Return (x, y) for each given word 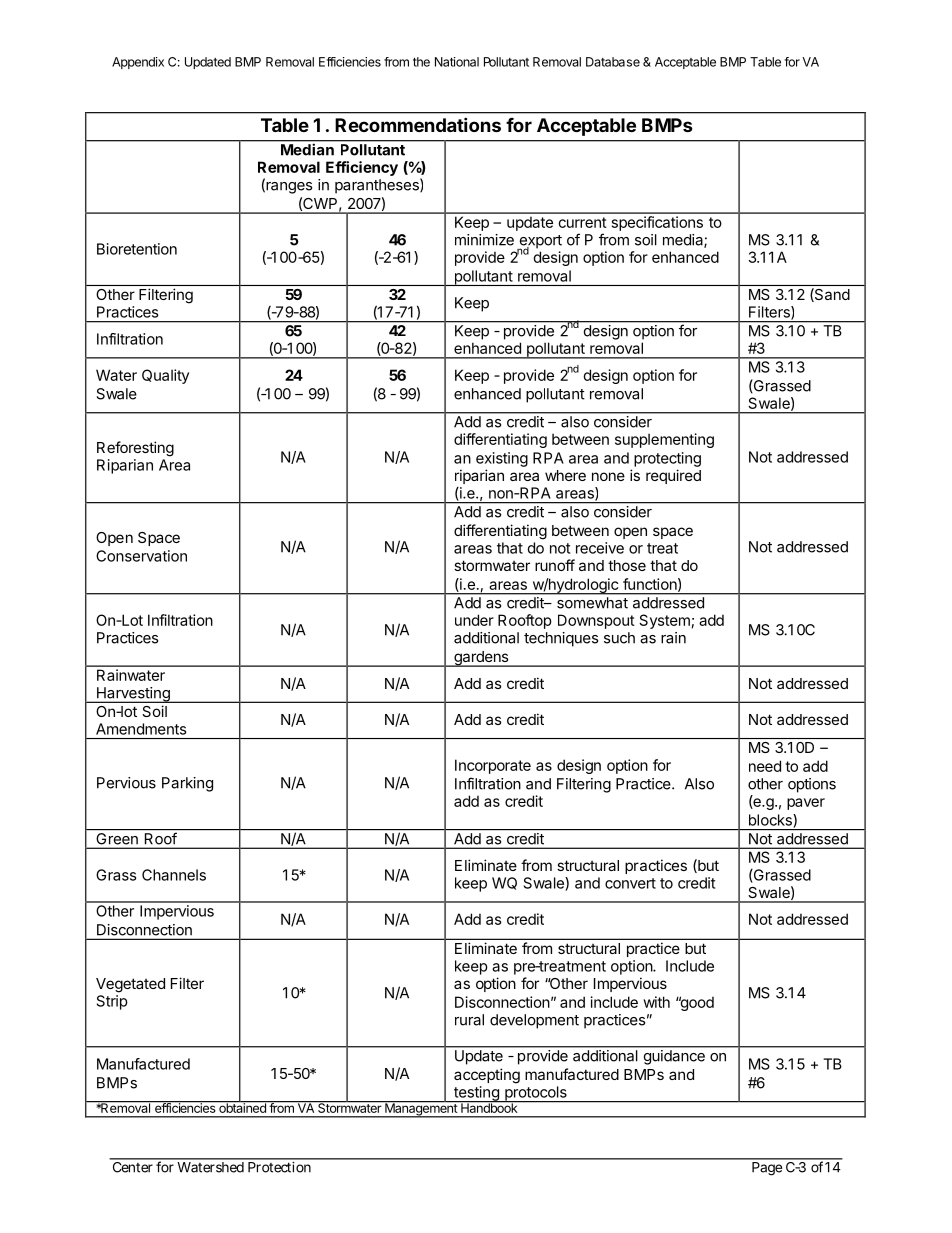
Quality (165, 376)
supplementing (664, 440)
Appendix (138, 63)
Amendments (141, 729)
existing (502, 459)
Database (613, 62)
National (457, 62)
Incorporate (493, 766)
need (765, 766)
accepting (487, 1076)
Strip (112, 1002)
